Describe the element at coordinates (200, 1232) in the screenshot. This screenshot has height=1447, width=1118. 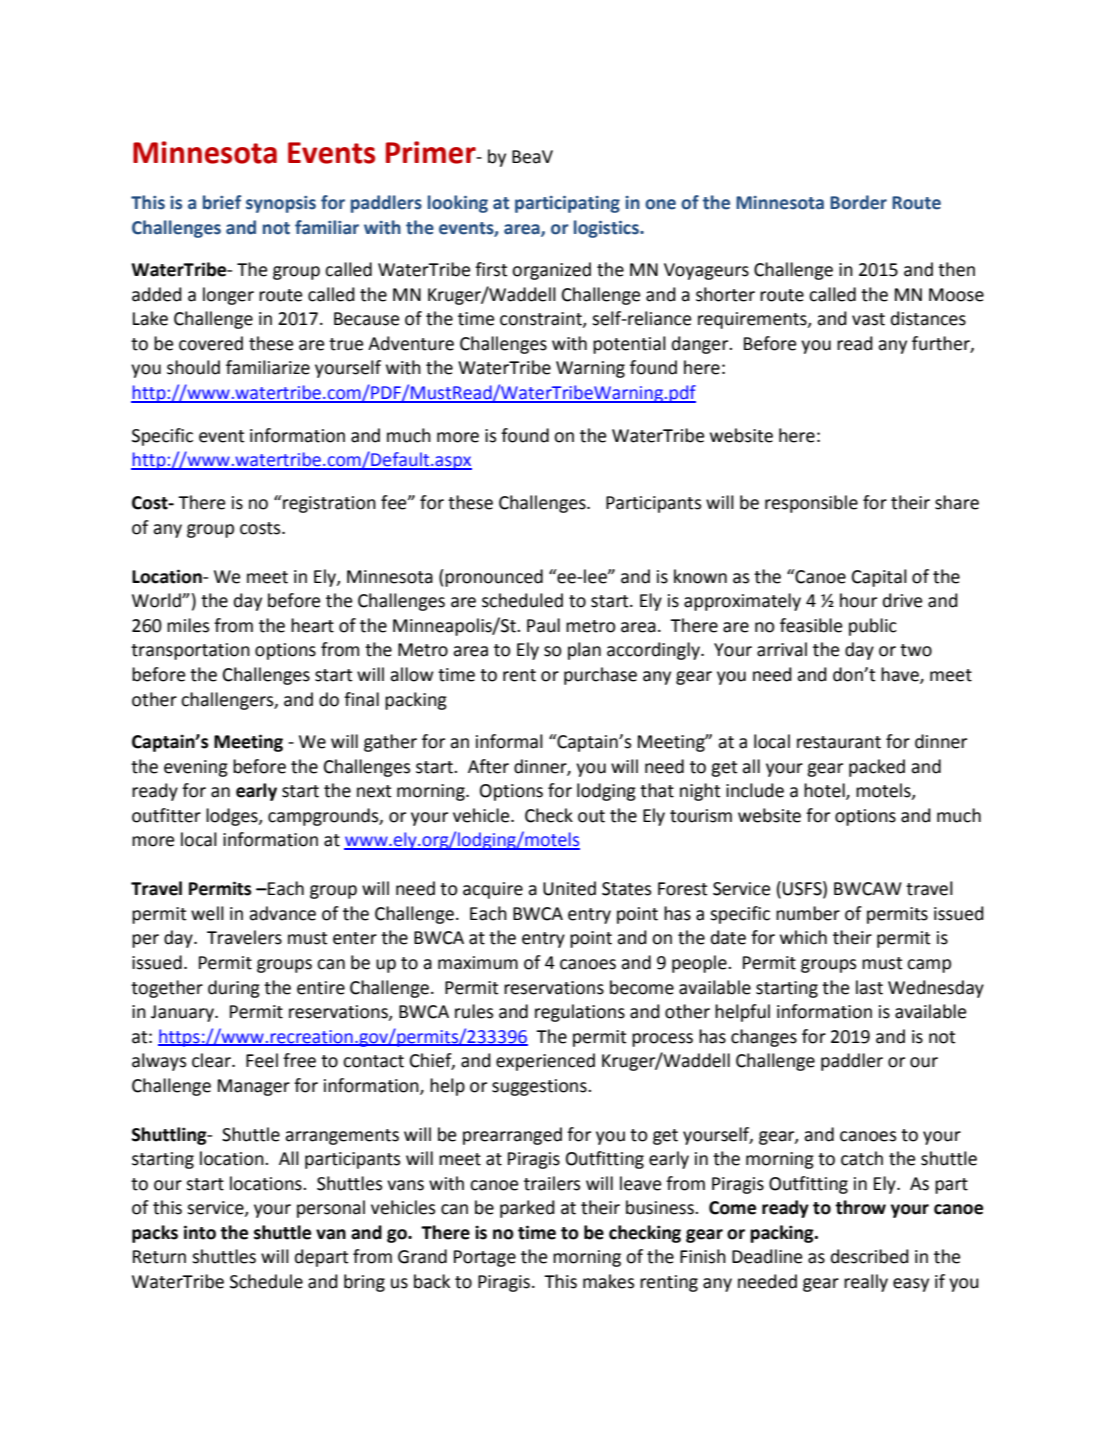
I see `into` at that location.
